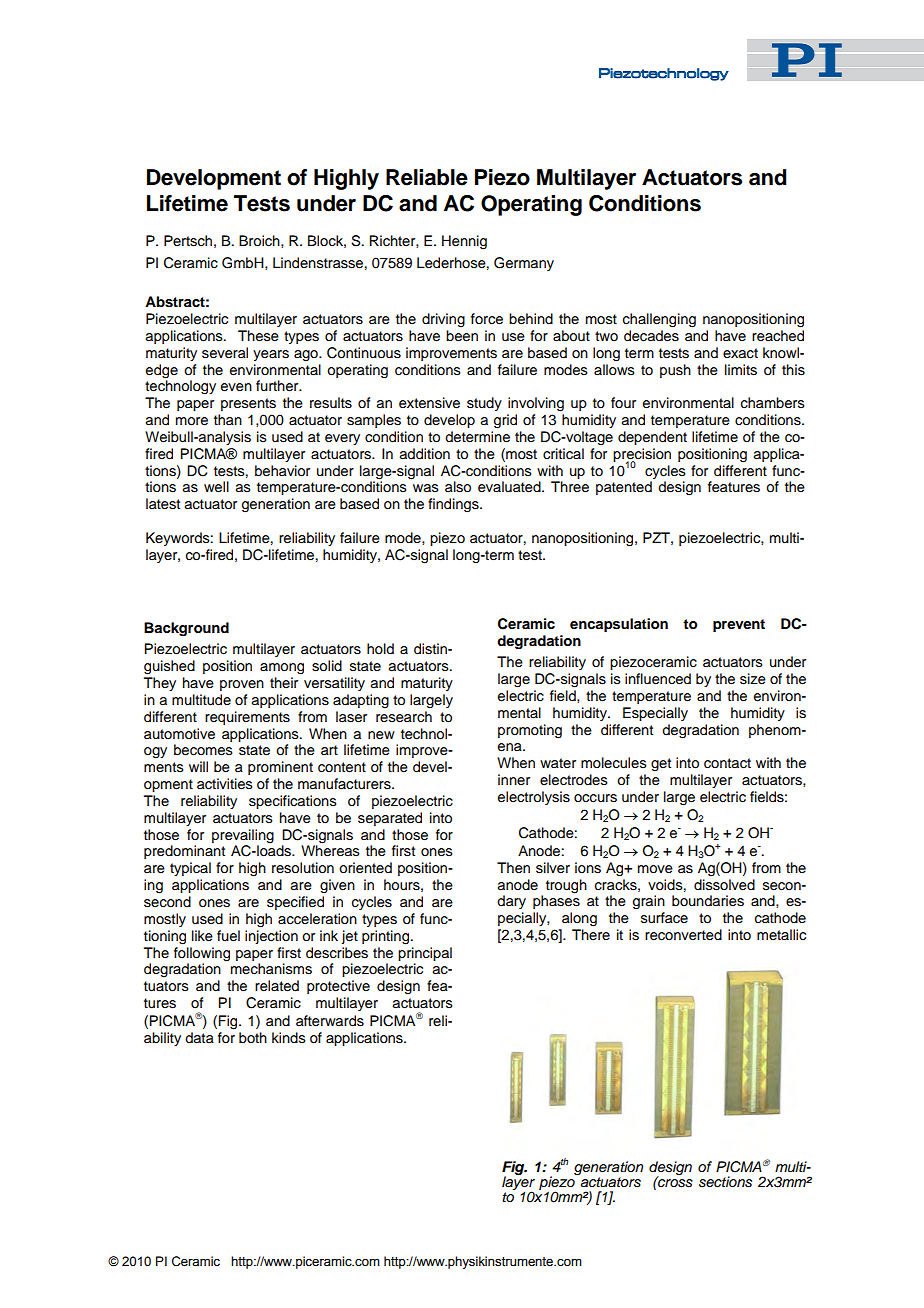 The height and width of the page is (1308, 924). What do you see at coordinates (534, 798) in the page?
I see `electrolysis` at bounding box center [534, 798].
